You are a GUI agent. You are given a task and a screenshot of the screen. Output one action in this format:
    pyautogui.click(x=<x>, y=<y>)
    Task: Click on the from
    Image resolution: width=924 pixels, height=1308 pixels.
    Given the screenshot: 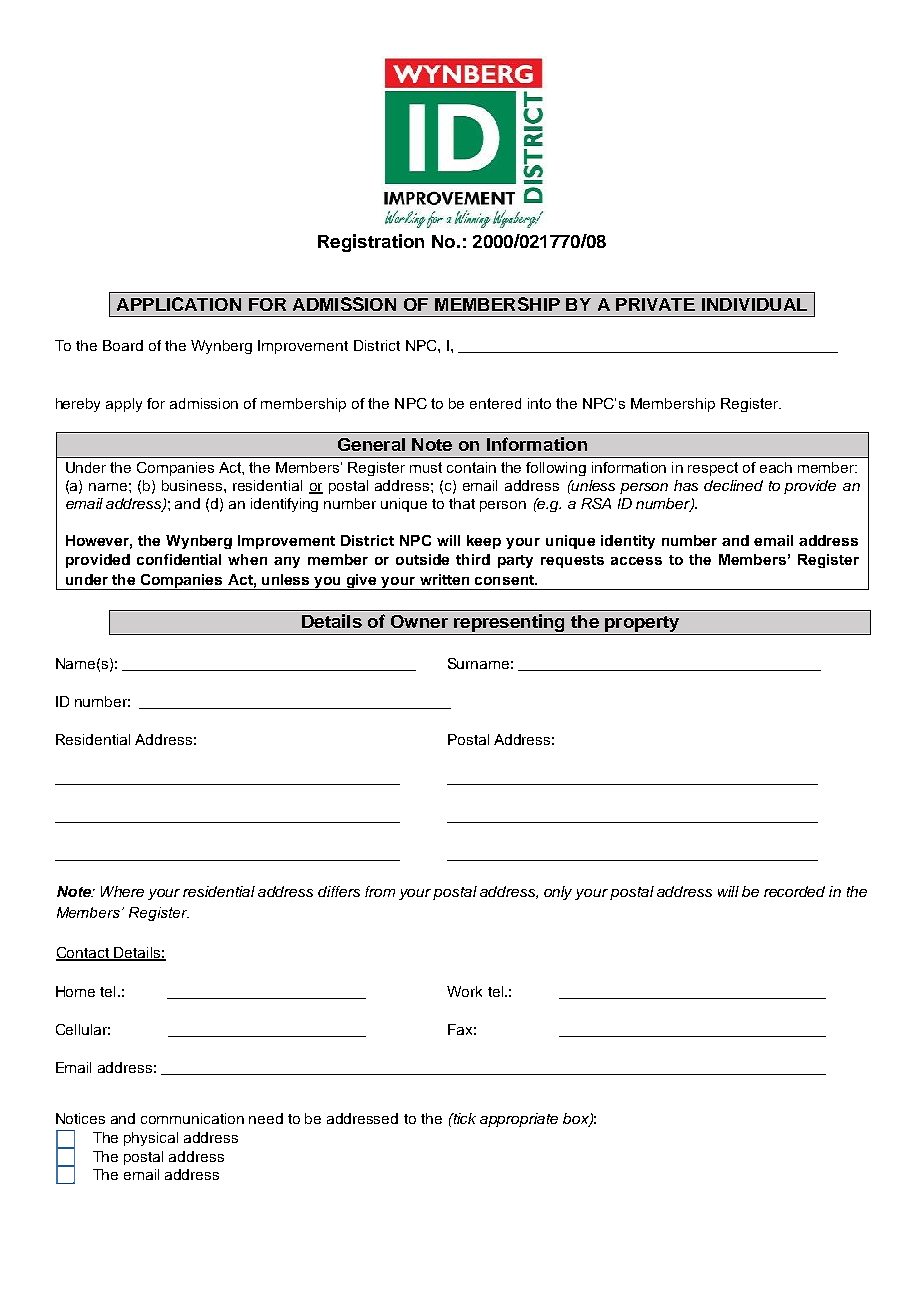 What is the action you would take?
    pyautogui.click(x=380, y=891)
